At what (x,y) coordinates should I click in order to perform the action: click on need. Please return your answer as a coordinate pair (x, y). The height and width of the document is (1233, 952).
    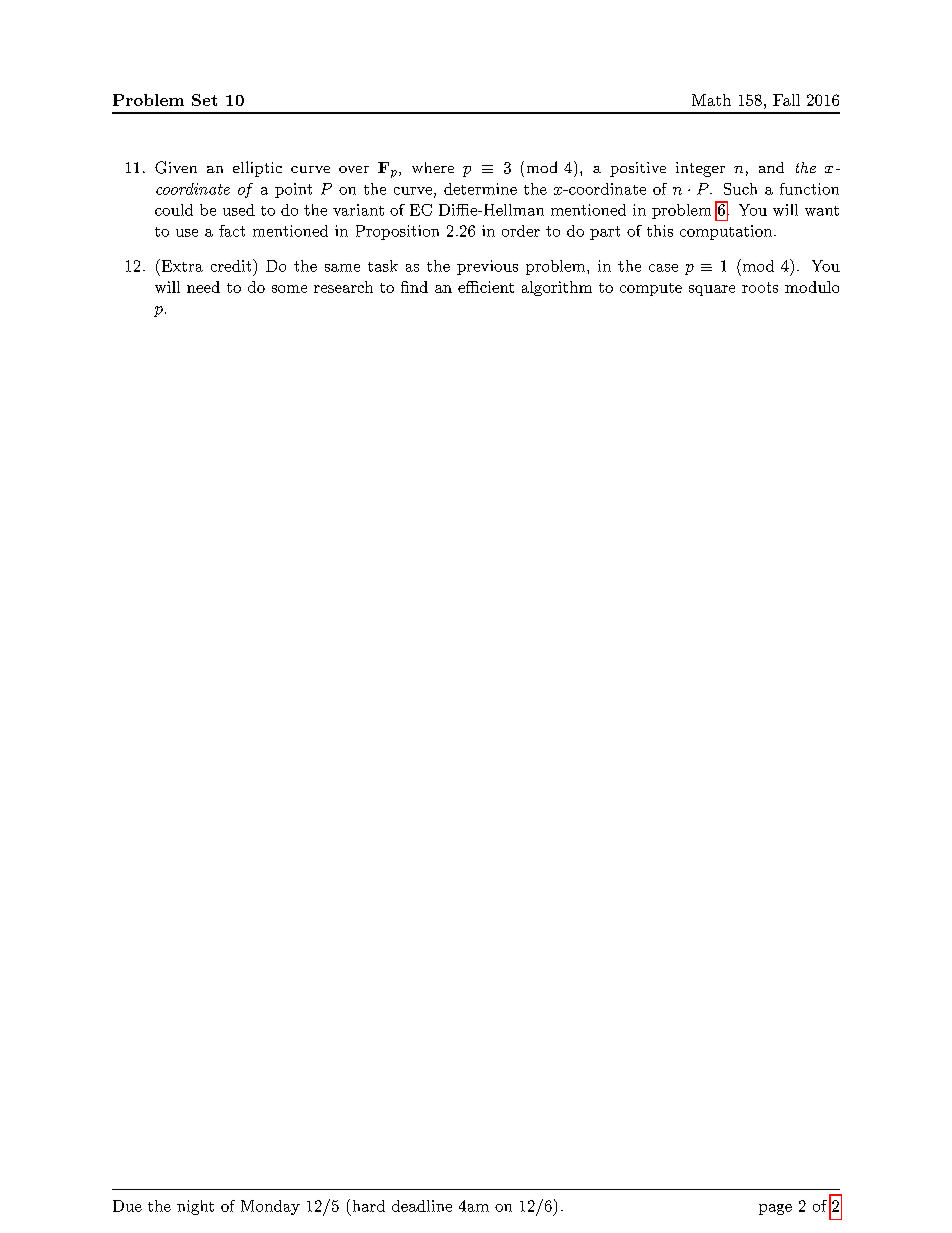
    Looking at the image, I should click on (203, 287).
